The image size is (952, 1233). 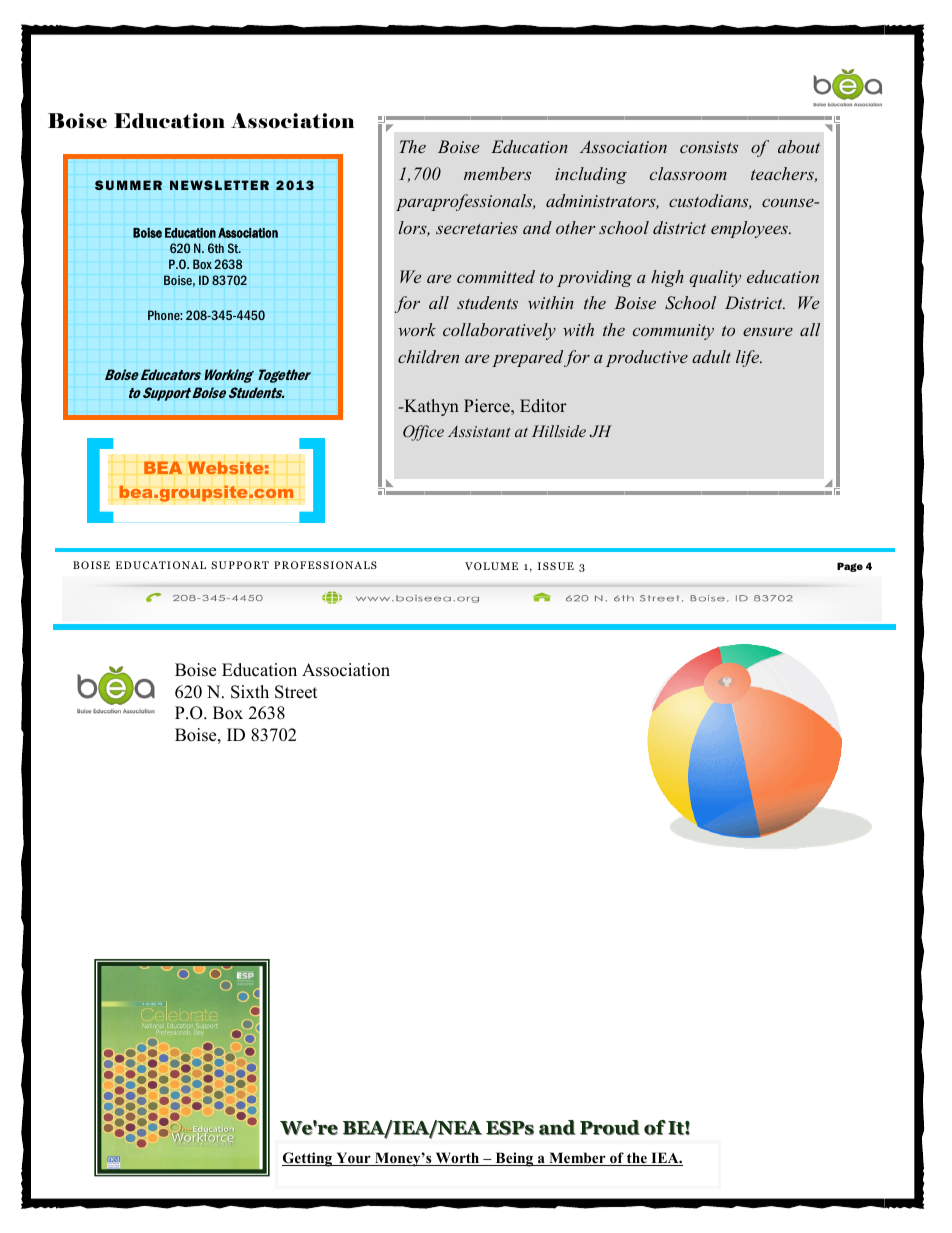 What do you see at coordinates (799, 146) in the page?
I see `about` at bounding box center [799, 146].
